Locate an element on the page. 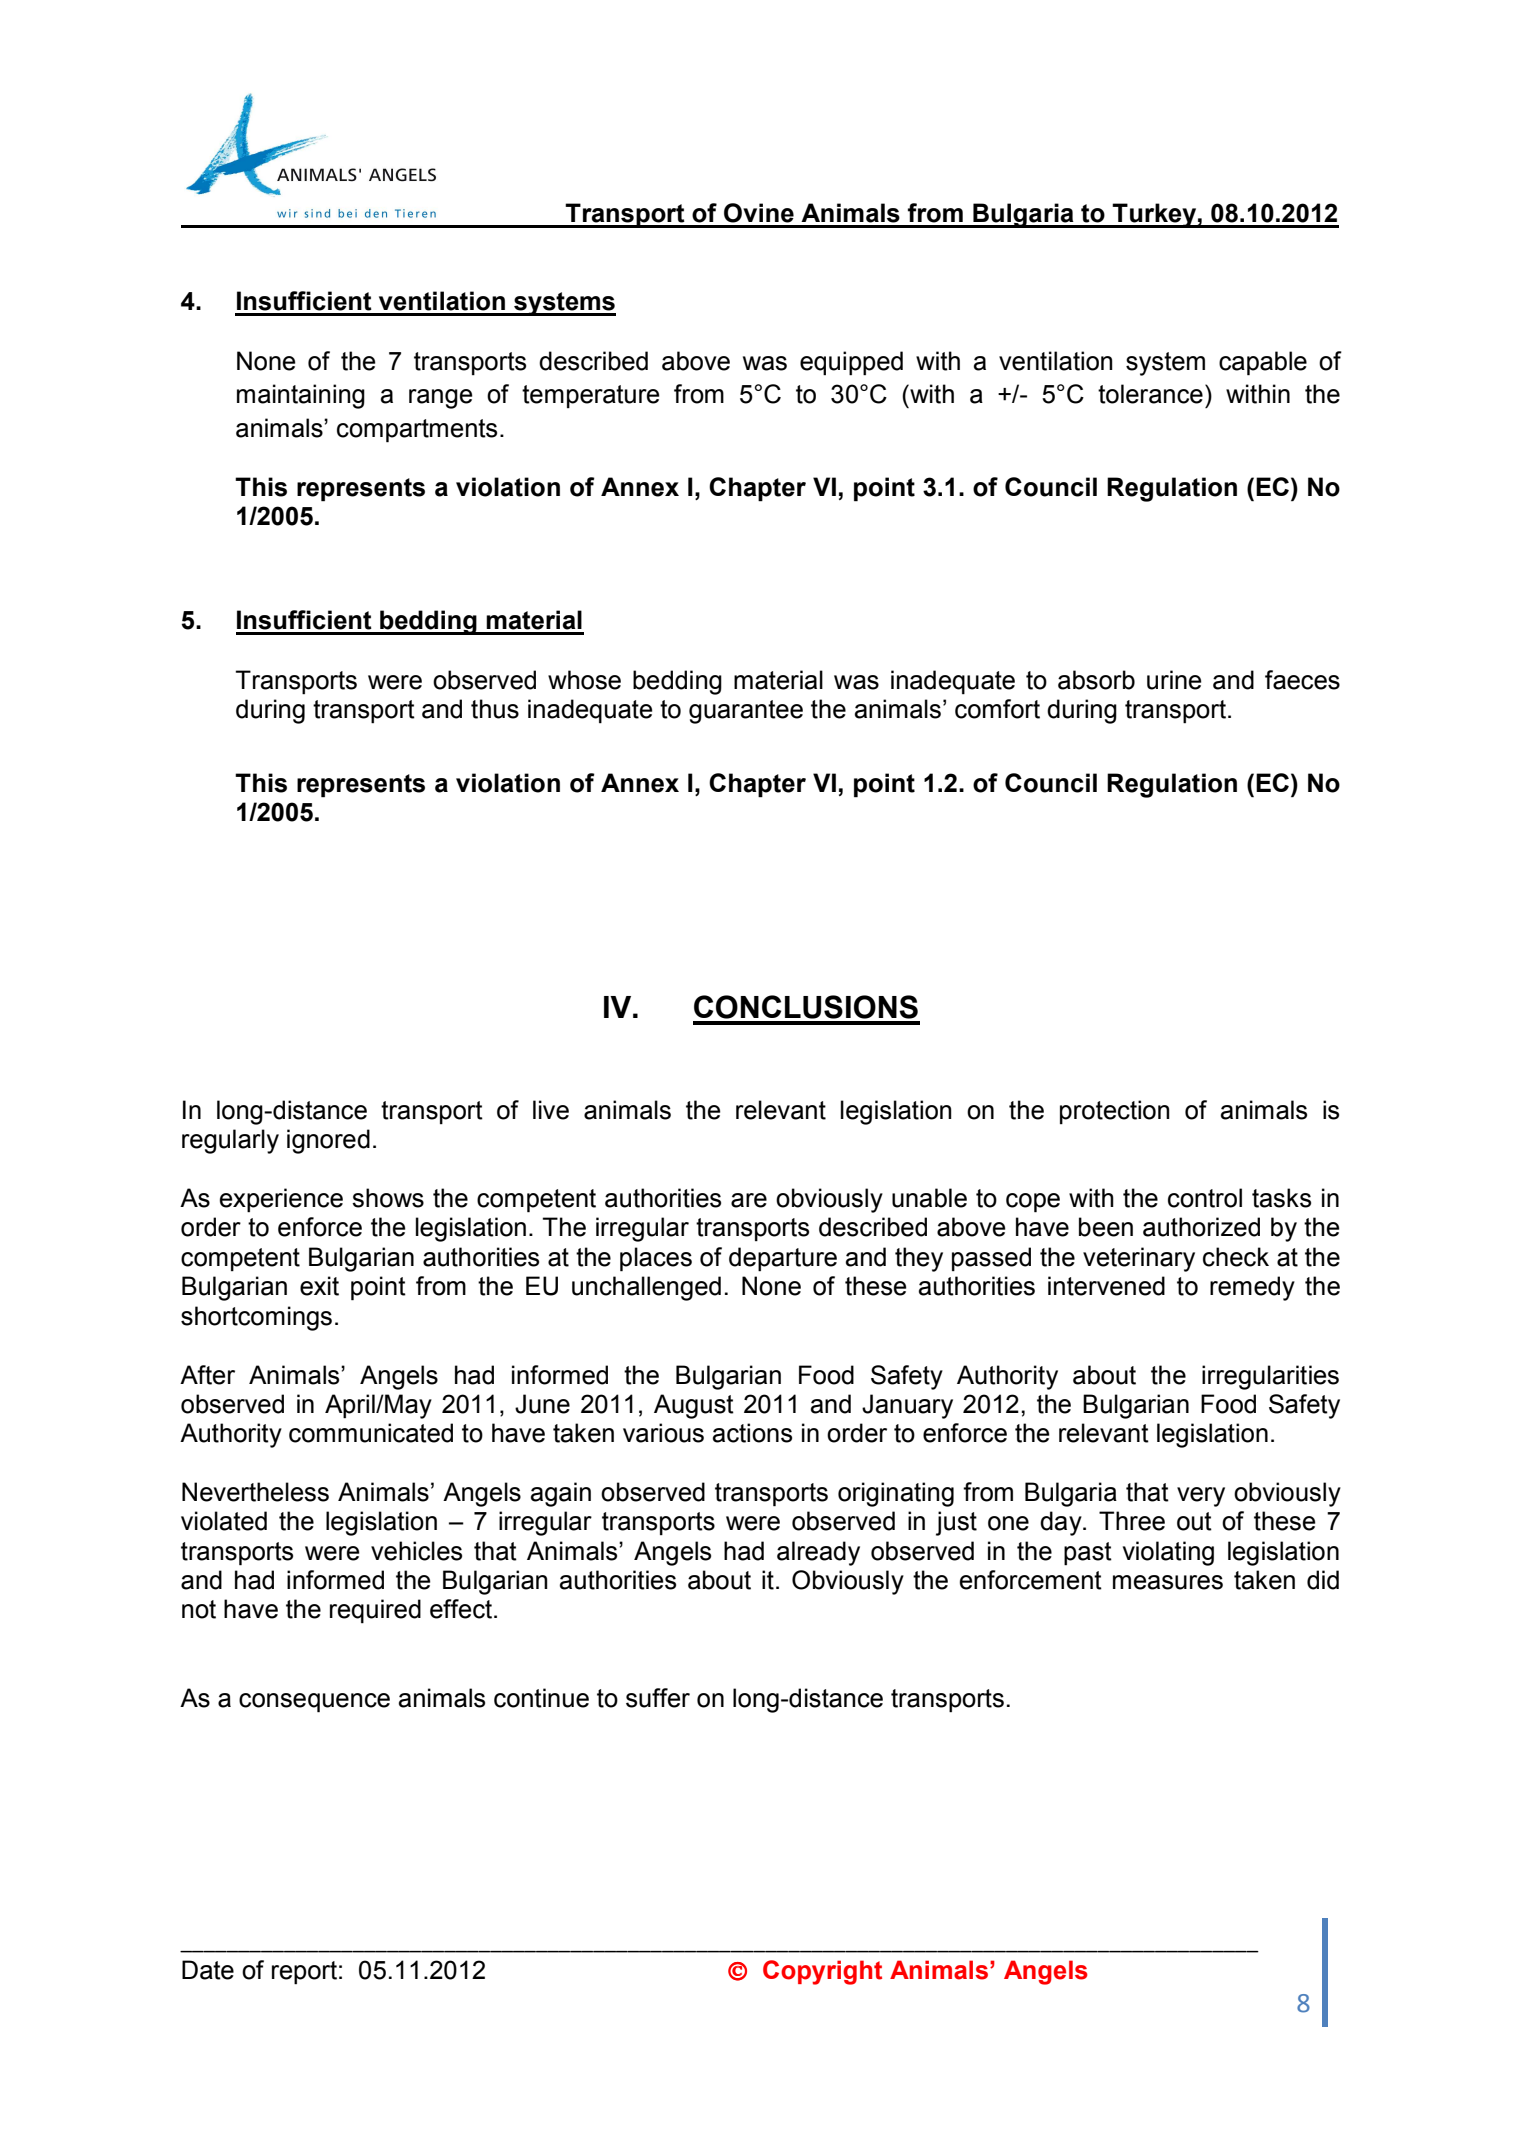  Copyright is located at coordinates (822, 1972).
